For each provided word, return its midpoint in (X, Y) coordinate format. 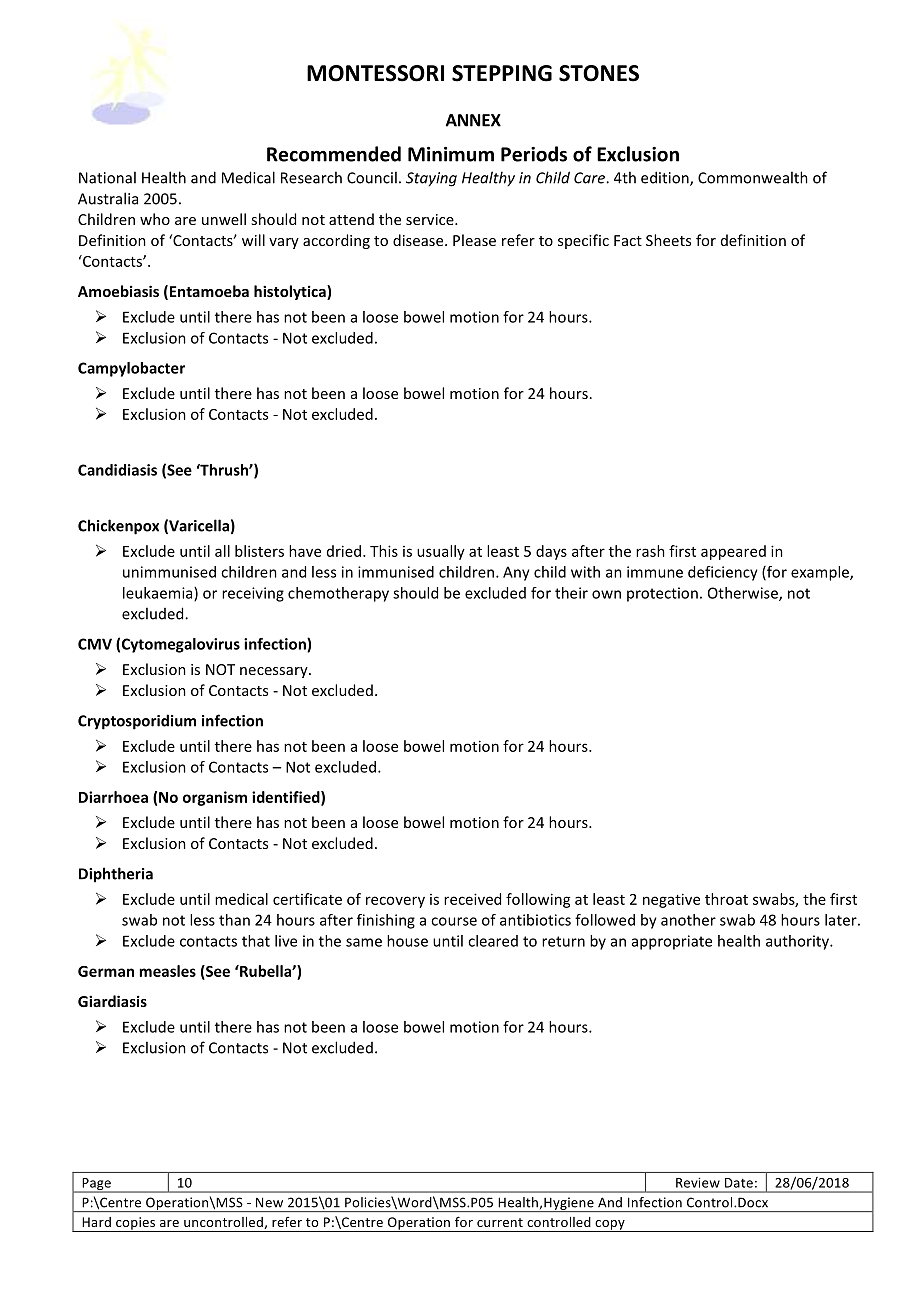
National (107, 177)
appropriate (672, 942)
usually (441, 552)
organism (215, 798)
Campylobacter (131, 369)
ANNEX (473, 120)
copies (136, 1224)
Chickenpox (118, 527)
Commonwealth (753, 177)
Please (474, 240)
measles (167, 971)
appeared (733, 552)
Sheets (668, 240)
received (472, 899)
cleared (493, 941)
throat (726, 899)
